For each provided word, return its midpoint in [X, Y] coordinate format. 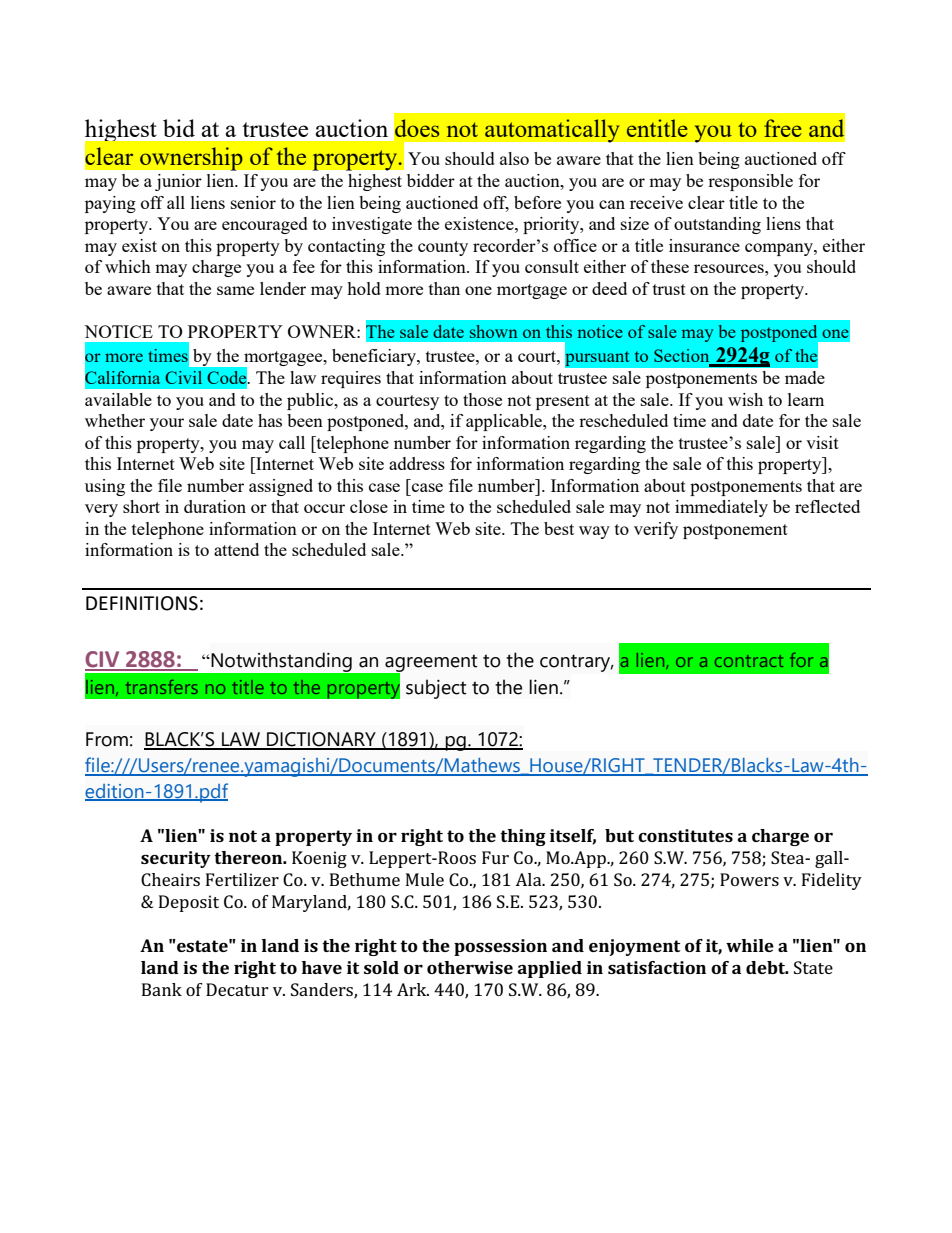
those [482, 399]
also [514, 158]
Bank [162, 989]
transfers [162, 686]
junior [178, 182]
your [167, 424]
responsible [750, 182]
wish [745, 399]
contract [749, 661]
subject [436, 689]
